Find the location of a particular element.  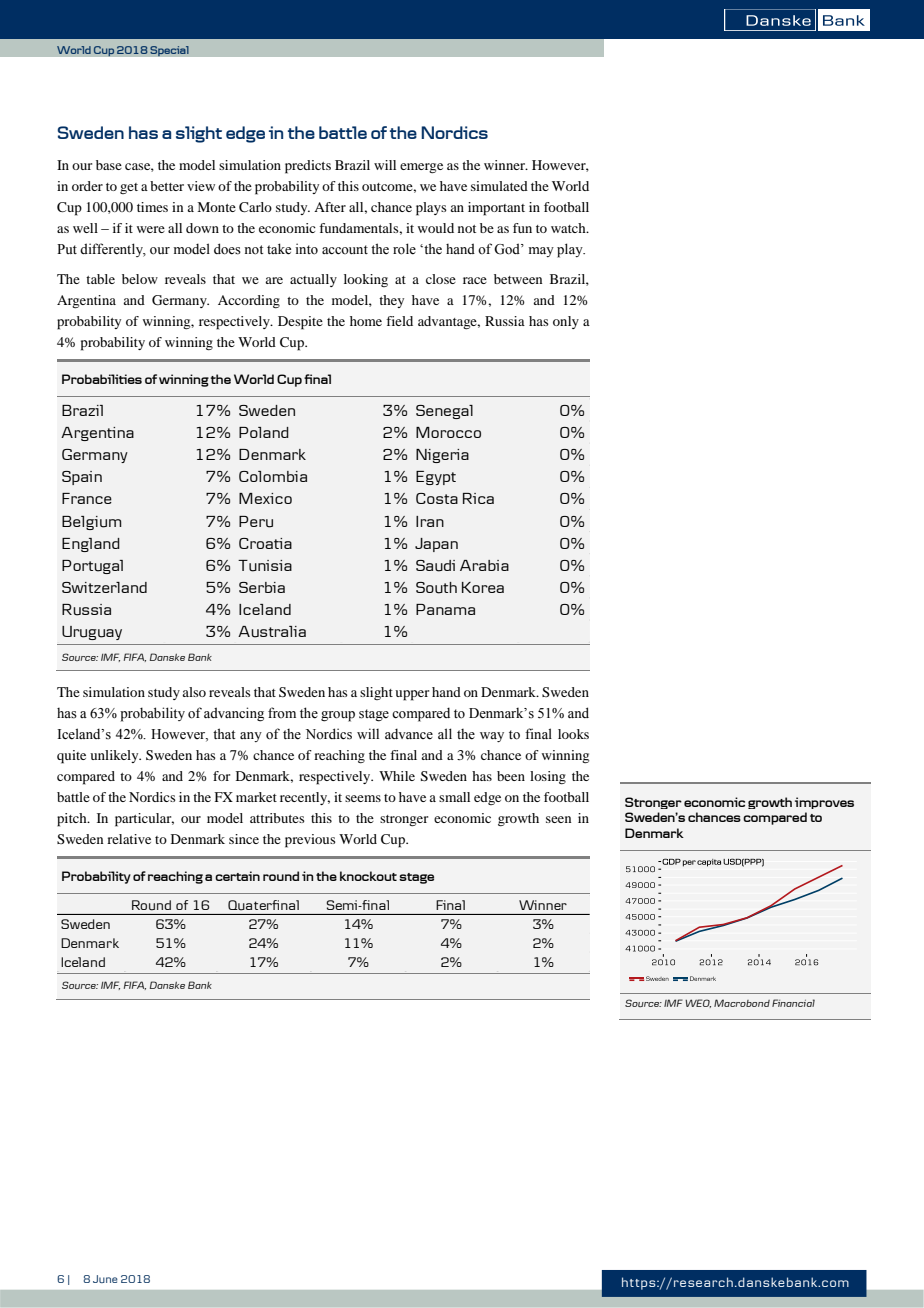

June is located at coordinates (105, 1279).
